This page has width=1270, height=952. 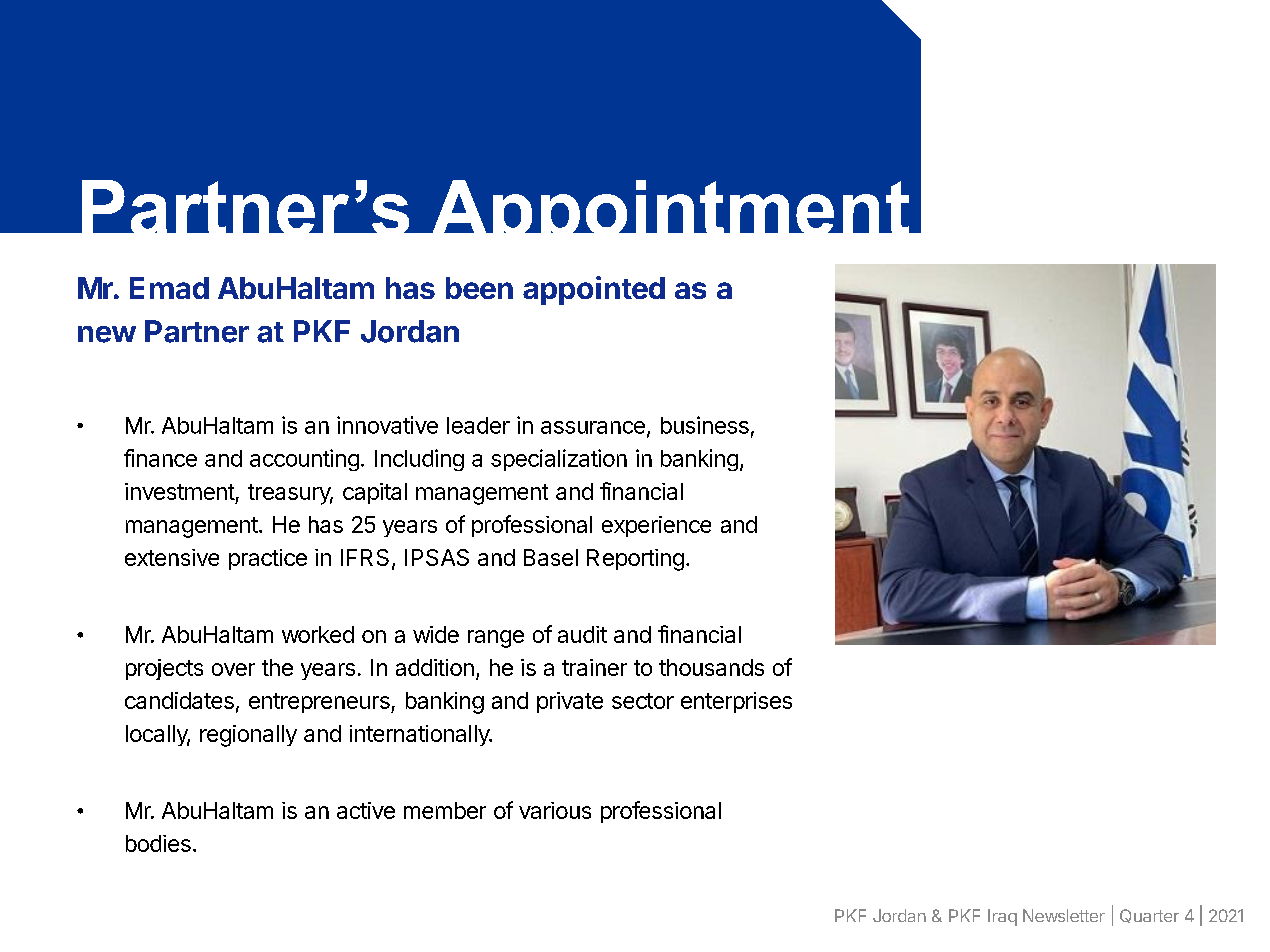 I want to click on capital, so click(x=375, y=493).
